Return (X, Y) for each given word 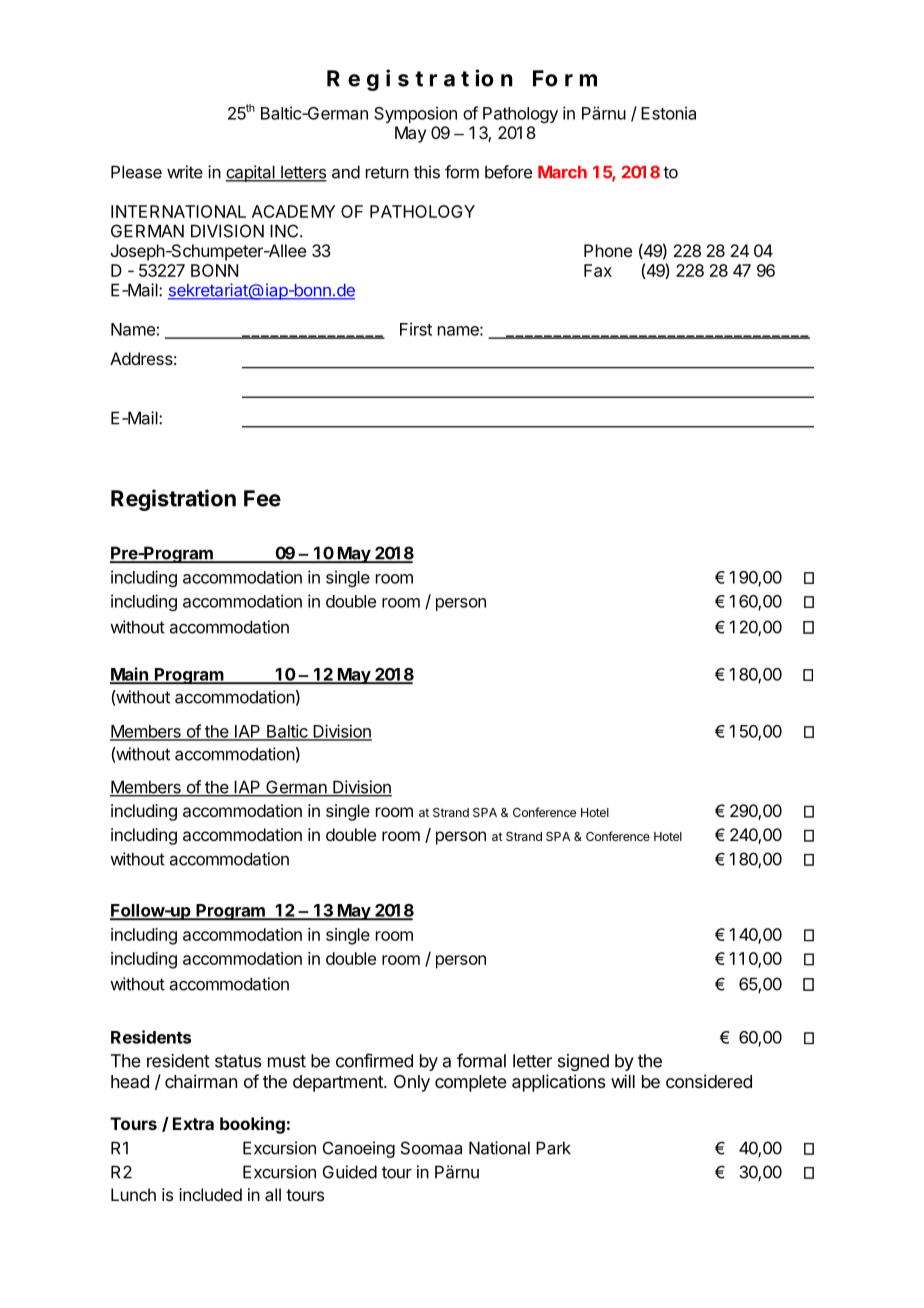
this (427, 172)
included (210, 1194)
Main (130, 675)
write (185, 172)
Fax (598, 270)
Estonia (668, 113)
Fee (262, 498)
